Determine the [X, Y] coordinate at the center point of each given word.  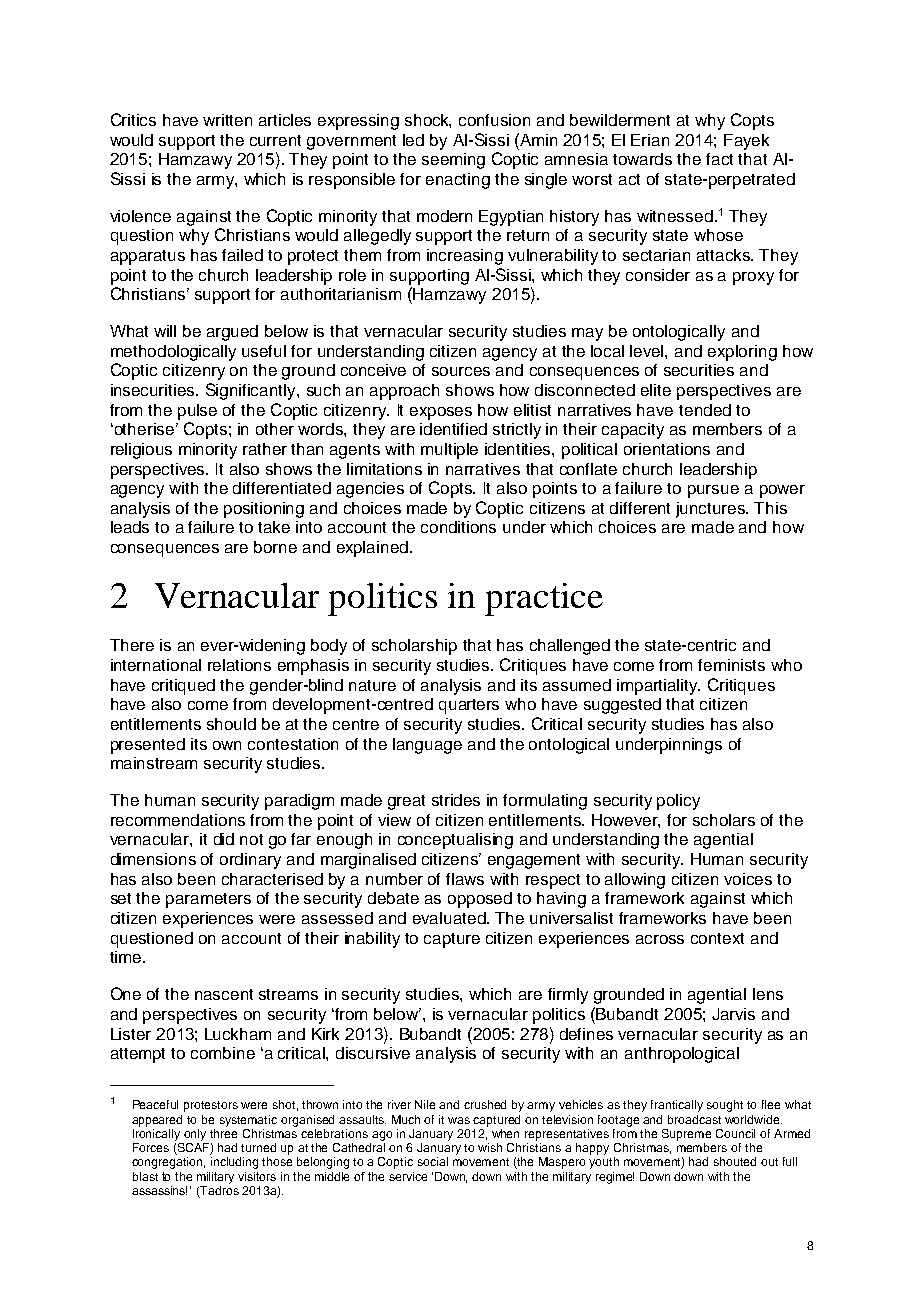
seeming [453, 161]
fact [719, 159]
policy [678, 802]
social [433, 1161]
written [227, 120]
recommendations [178, 820]
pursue [713, 491]
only [195, 1135]
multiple [449, 451]
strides [456, 800]
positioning [264, 510]
